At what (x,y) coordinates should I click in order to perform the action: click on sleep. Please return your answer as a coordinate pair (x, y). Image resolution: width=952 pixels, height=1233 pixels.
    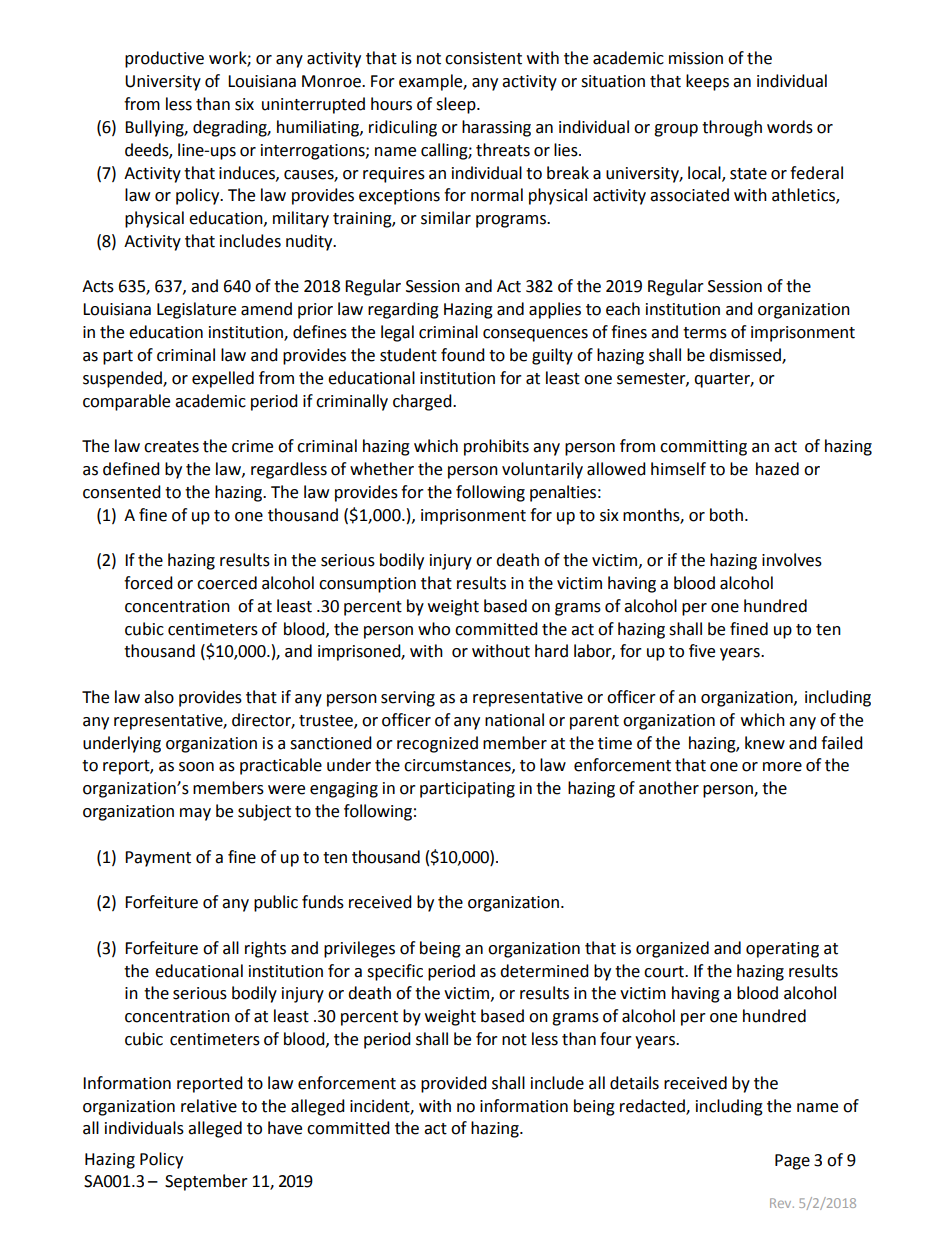
    Looking at the image, I should click on (457, 105).
